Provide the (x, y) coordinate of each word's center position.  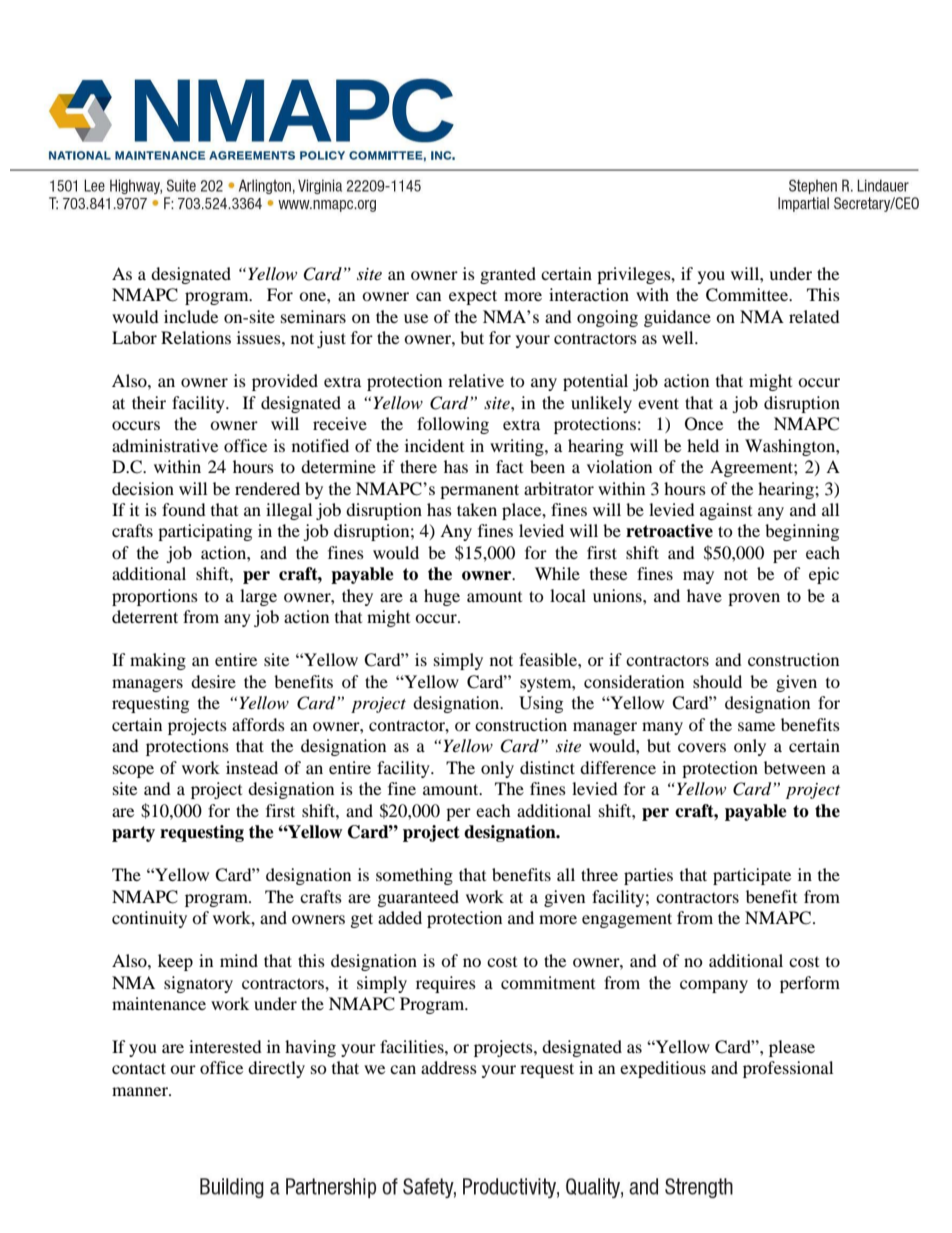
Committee (748, 295)
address (449, 1067)
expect (473, 297)
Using (541, 704)
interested (225, 1046)
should (717, 681)
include (191, 316)
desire (213, 681)
